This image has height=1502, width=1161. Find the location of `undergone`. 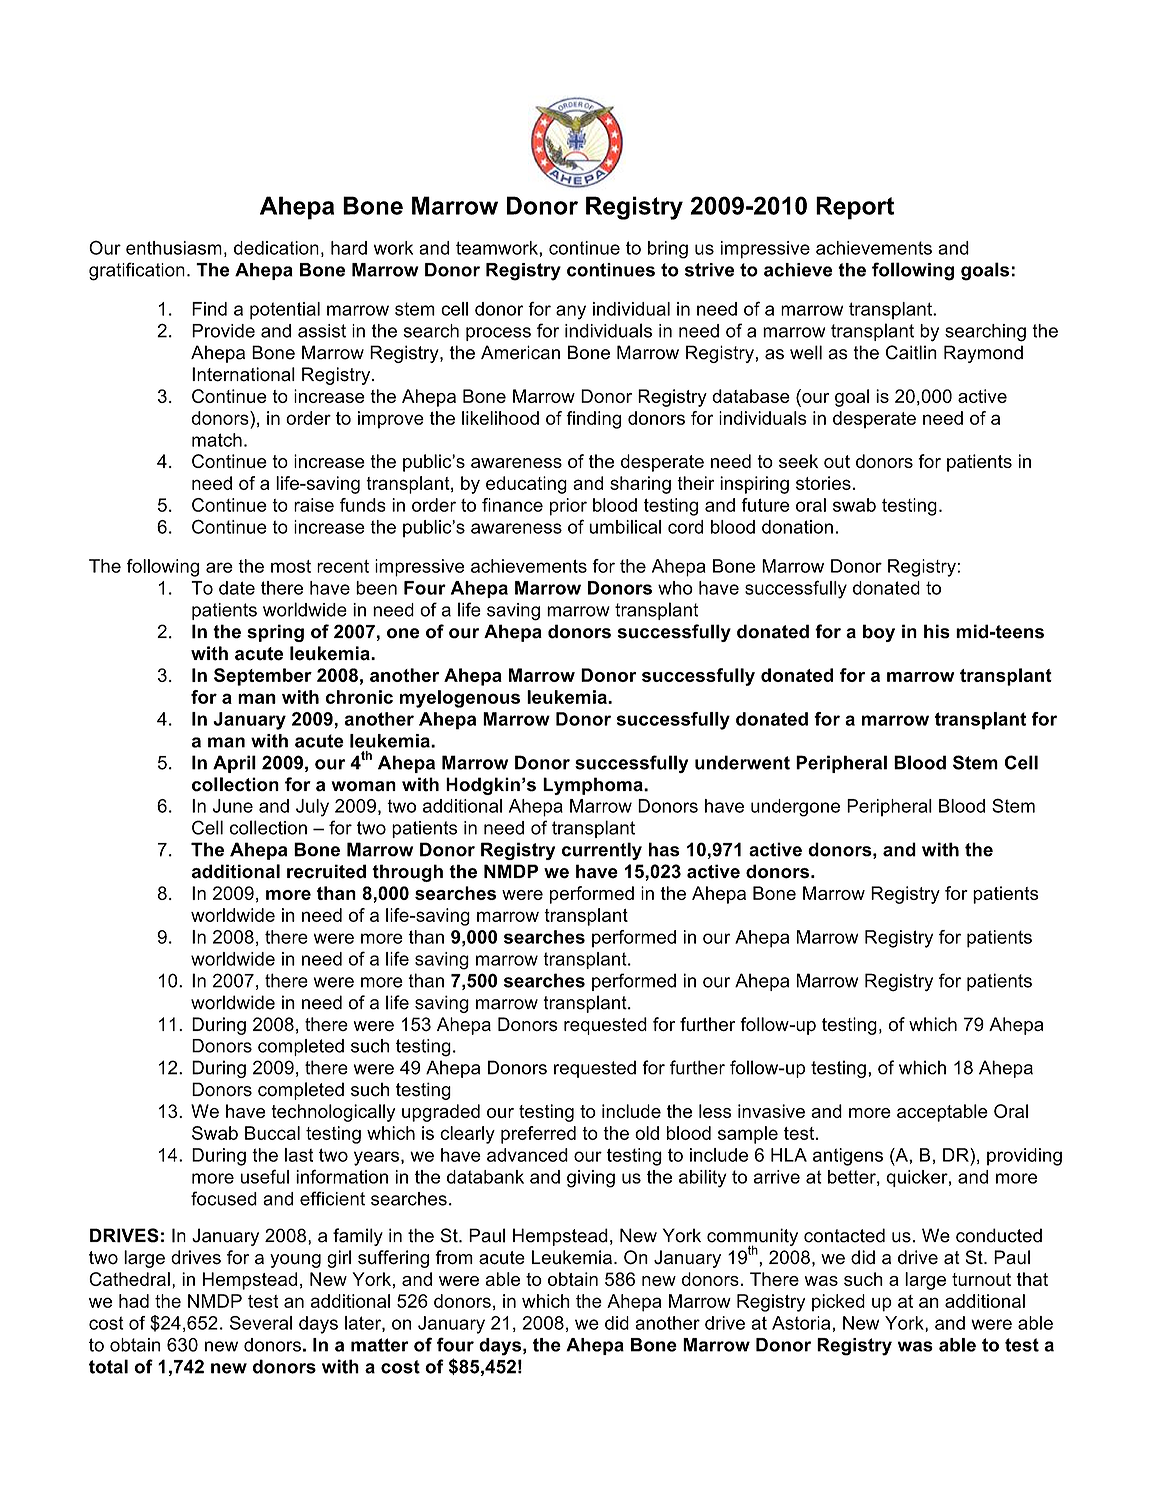

undergone is located at coordinates (795, 808).
